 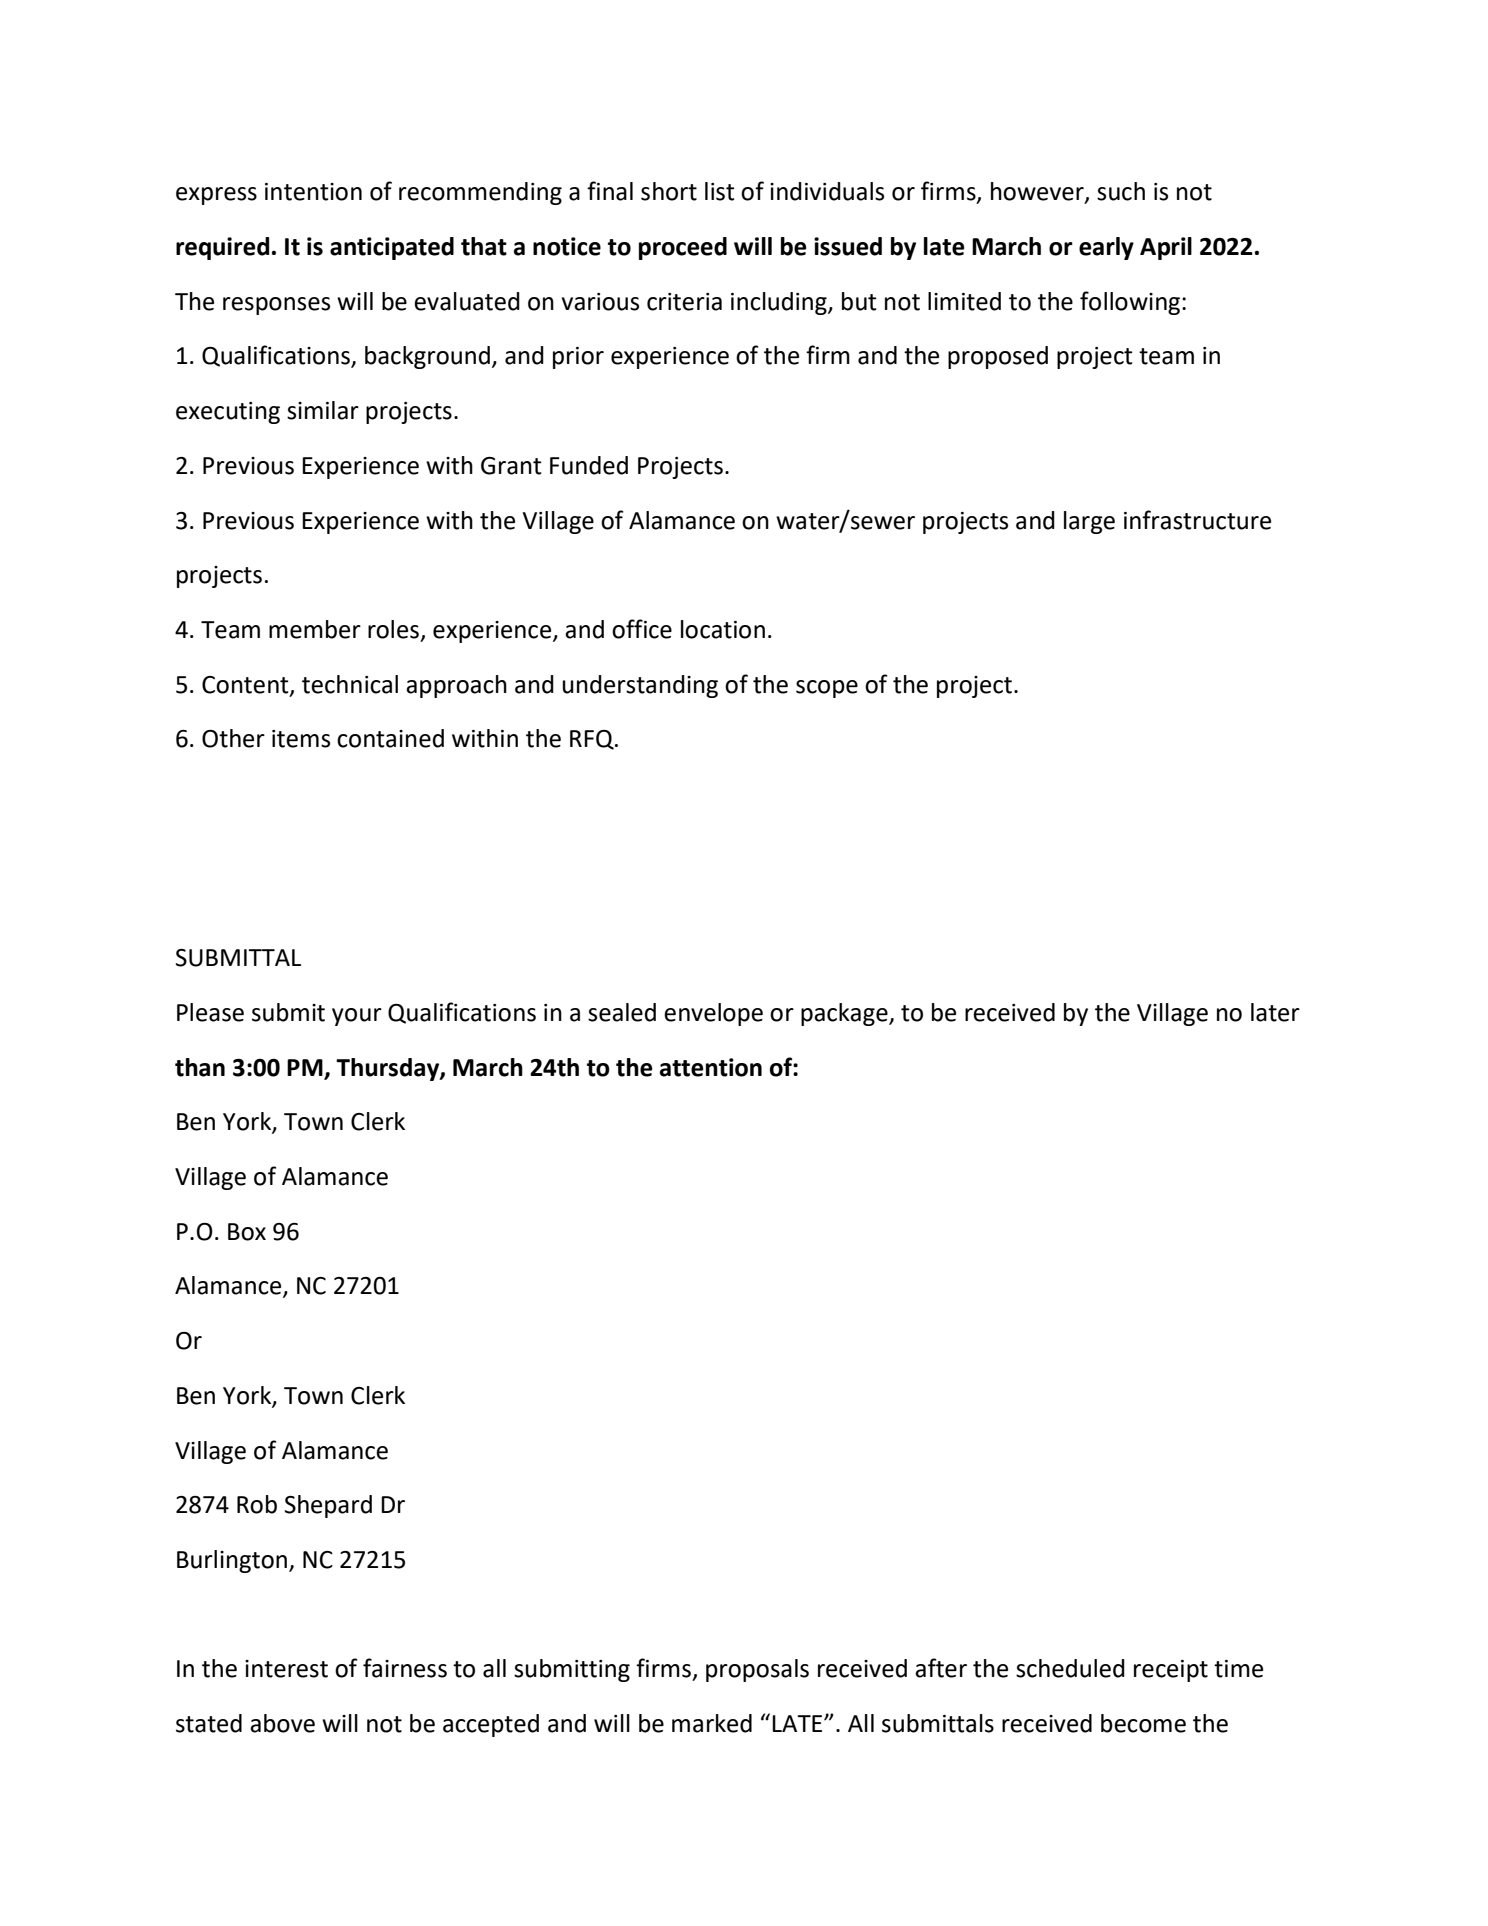 I want to click on early, so click(x=1106, y=248).
